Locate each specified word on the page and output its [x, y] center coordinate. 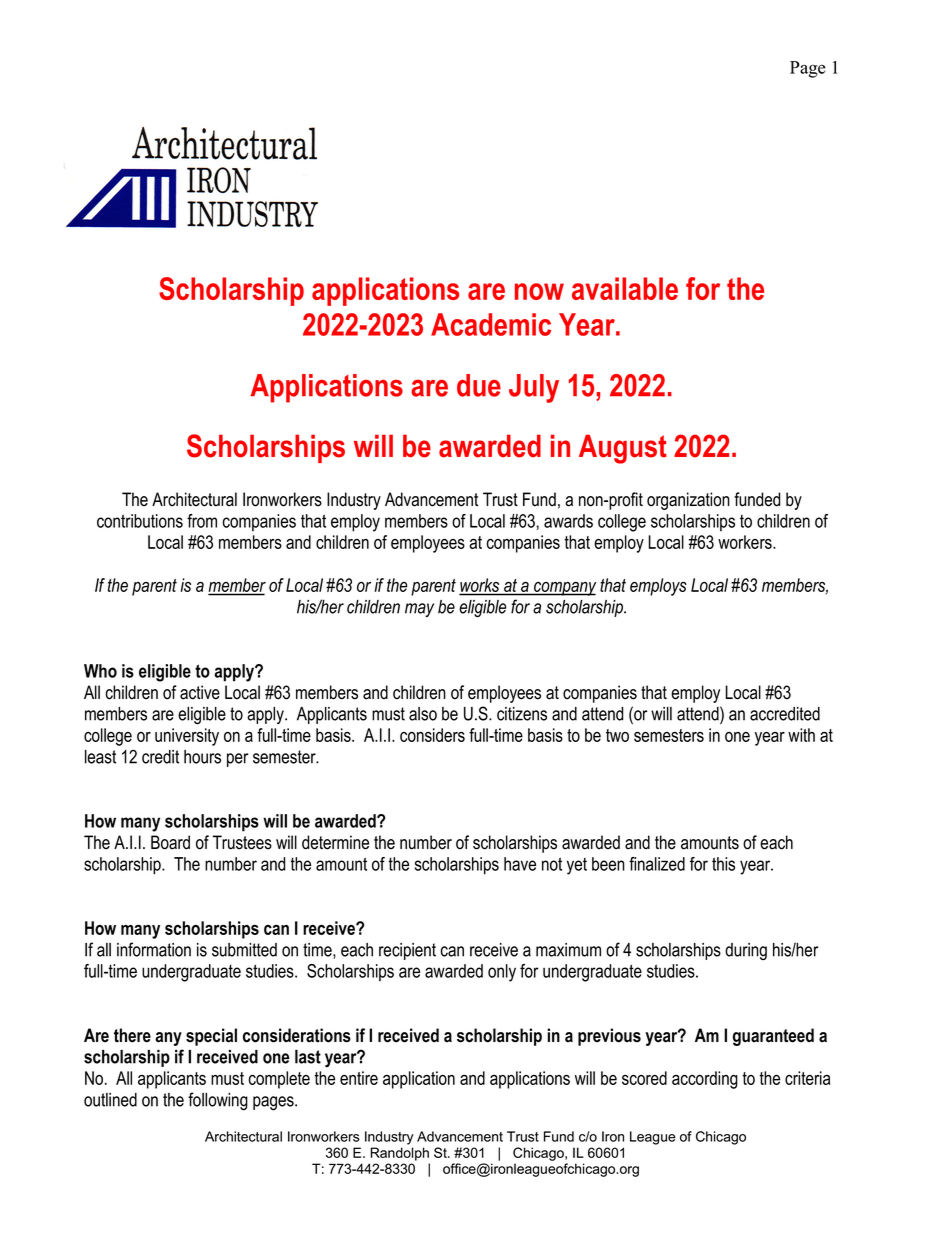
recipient [407, 951]
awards [568, 521]
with [801, 735]
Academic [491, 324]
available [625, 288]
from [202, 521]
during [746, 951]
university [187, 737]
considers [432, 735]
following [218, 1101]
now [539, 291]
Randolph [400, 1154]
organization [688, 501]
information [154, 949]
